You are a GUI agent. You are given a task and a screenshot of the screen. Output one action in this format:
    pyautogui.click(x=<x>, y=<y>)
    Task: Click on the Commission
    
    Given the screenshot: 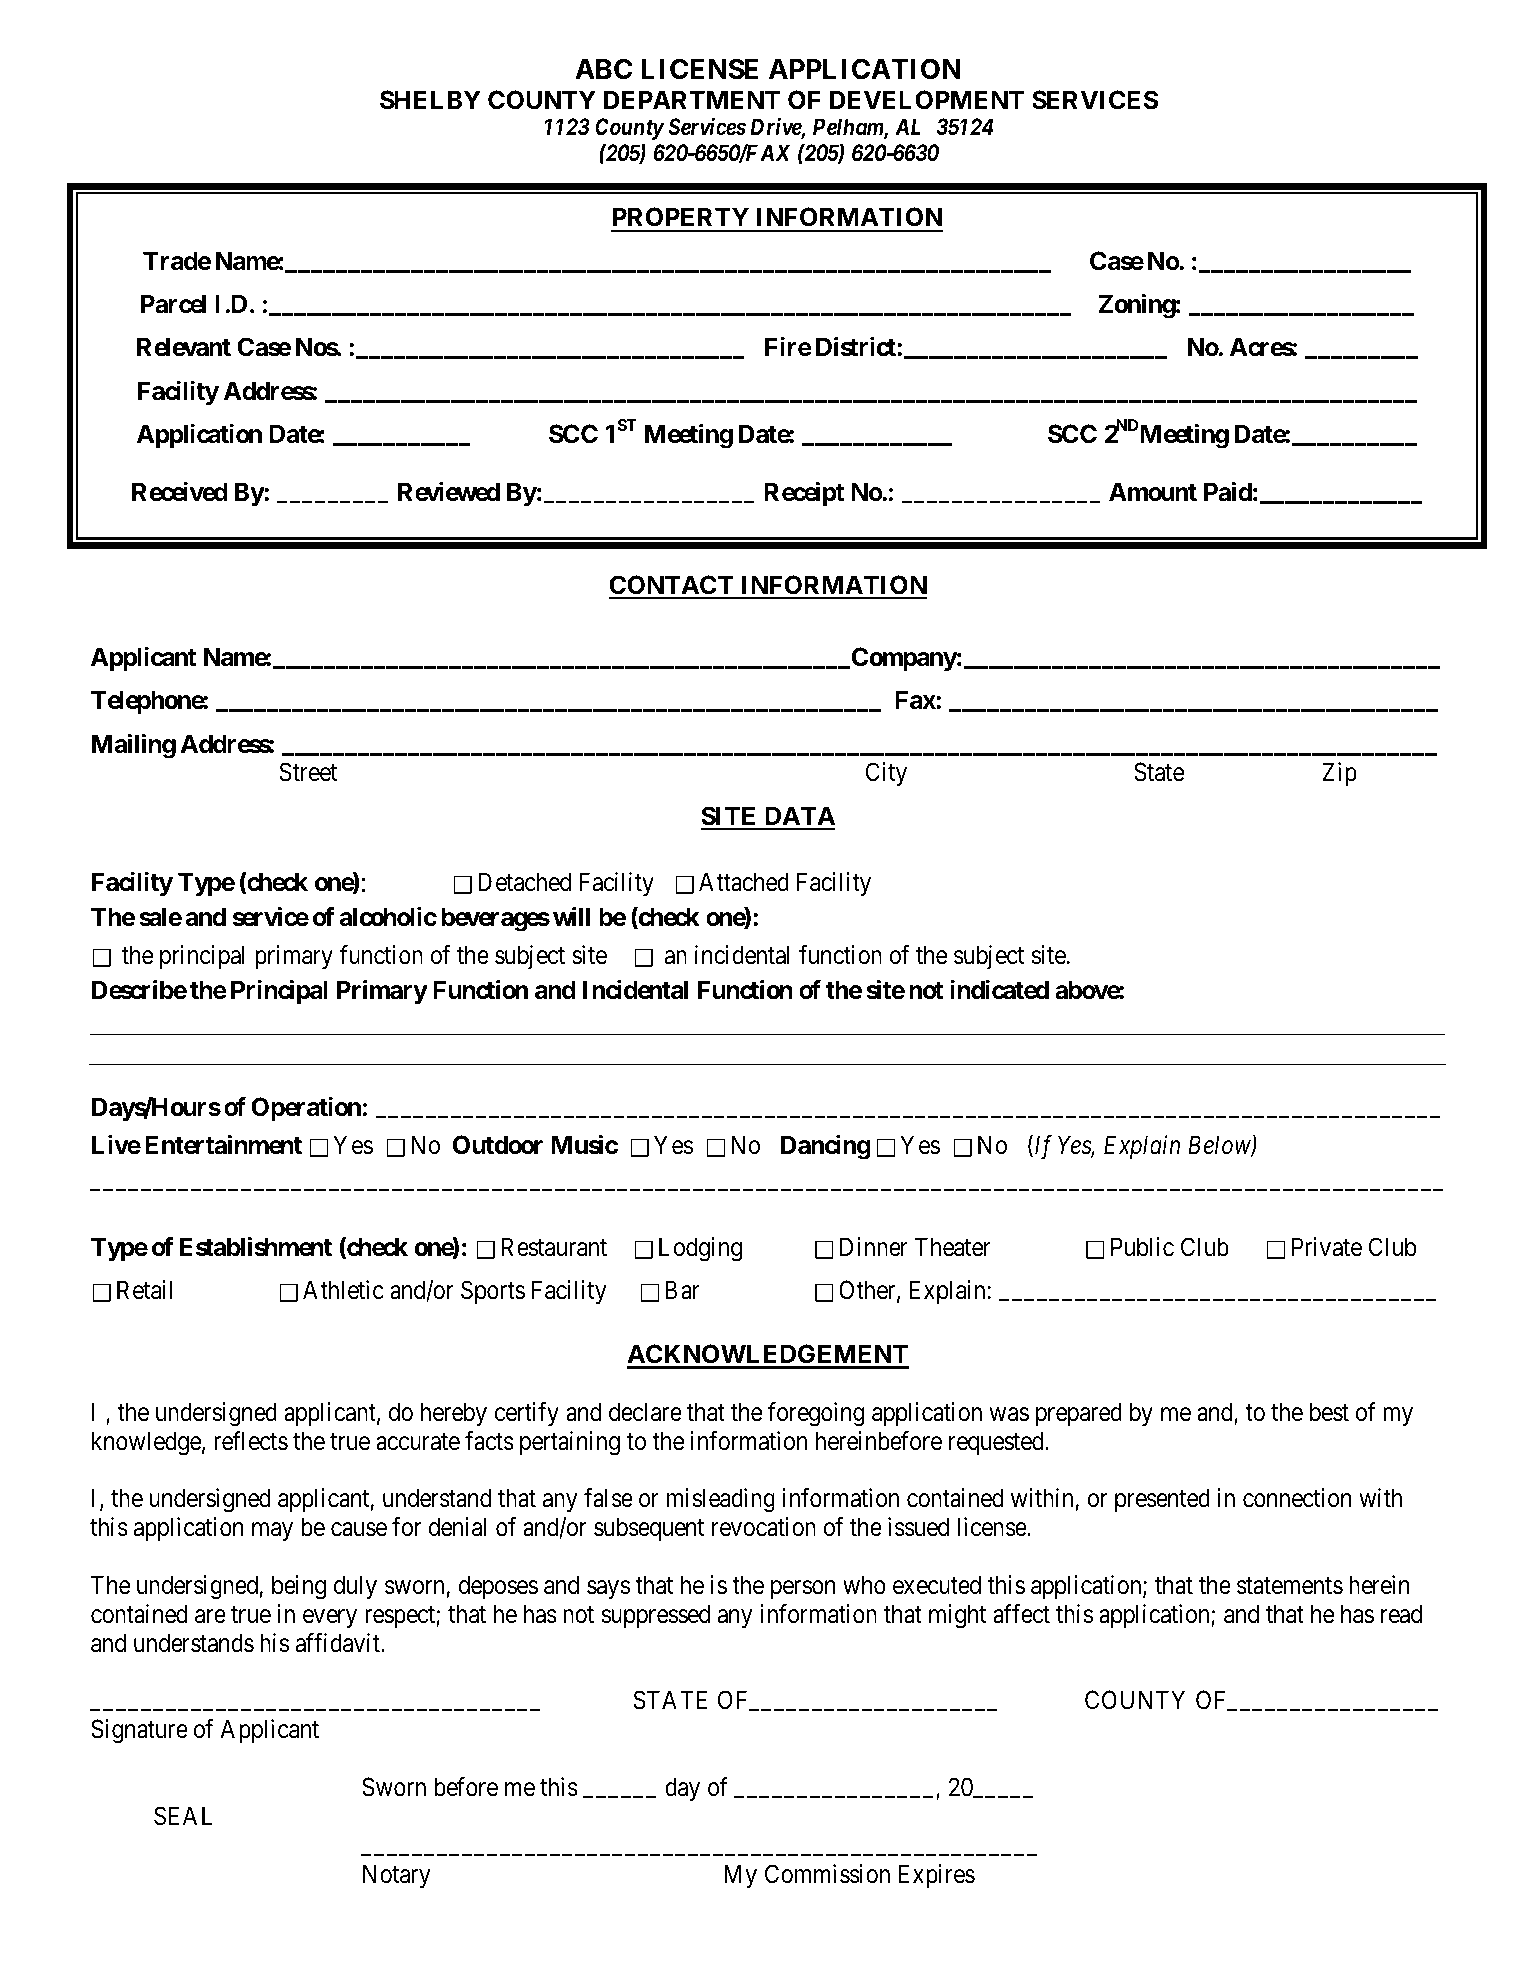 What is the action you would take?
    pyautogui.click(x=827, y=1874)
